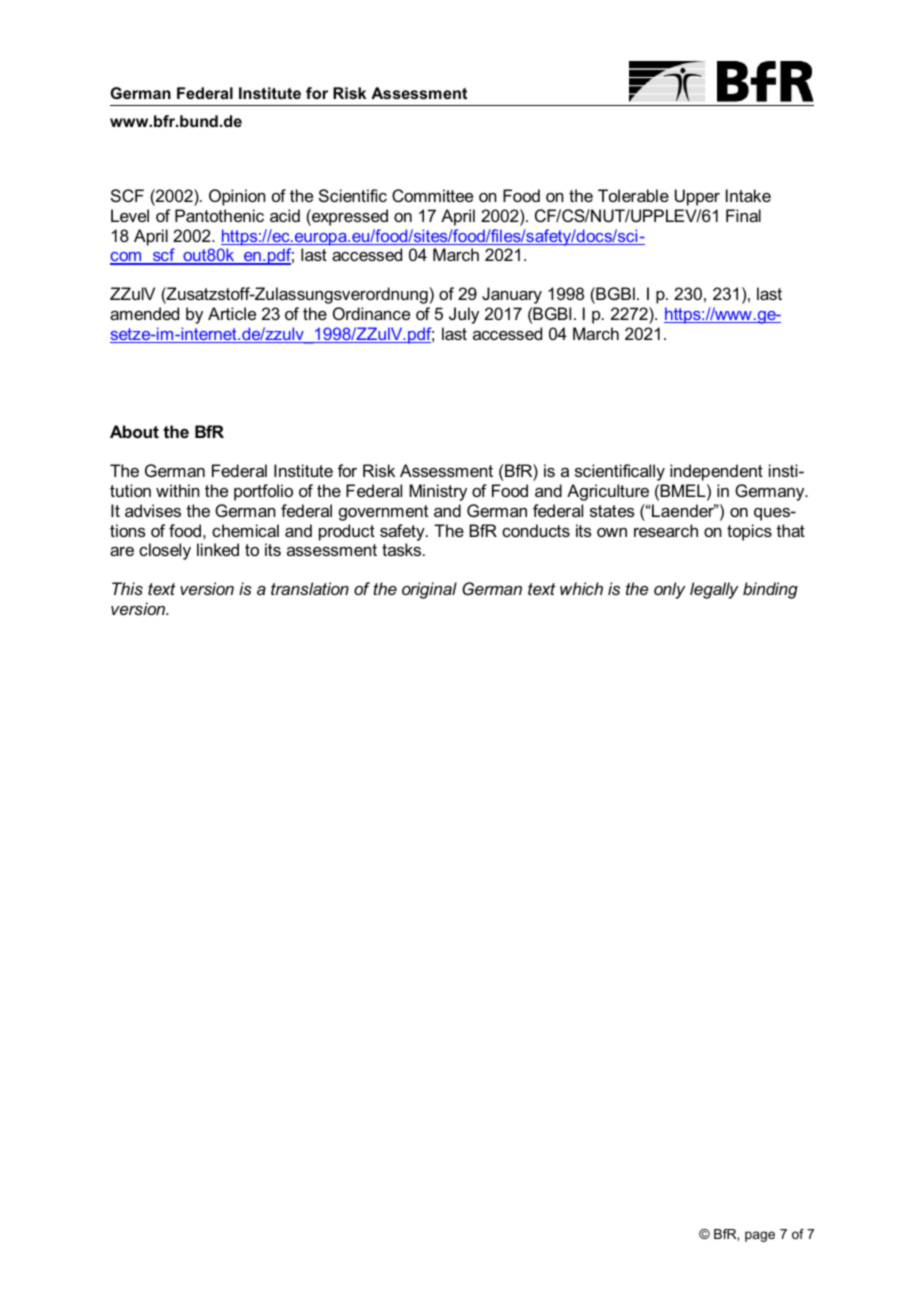  Describe the element at coordinates (432, 195) in the screenshot. I see `Committee` at that location.
